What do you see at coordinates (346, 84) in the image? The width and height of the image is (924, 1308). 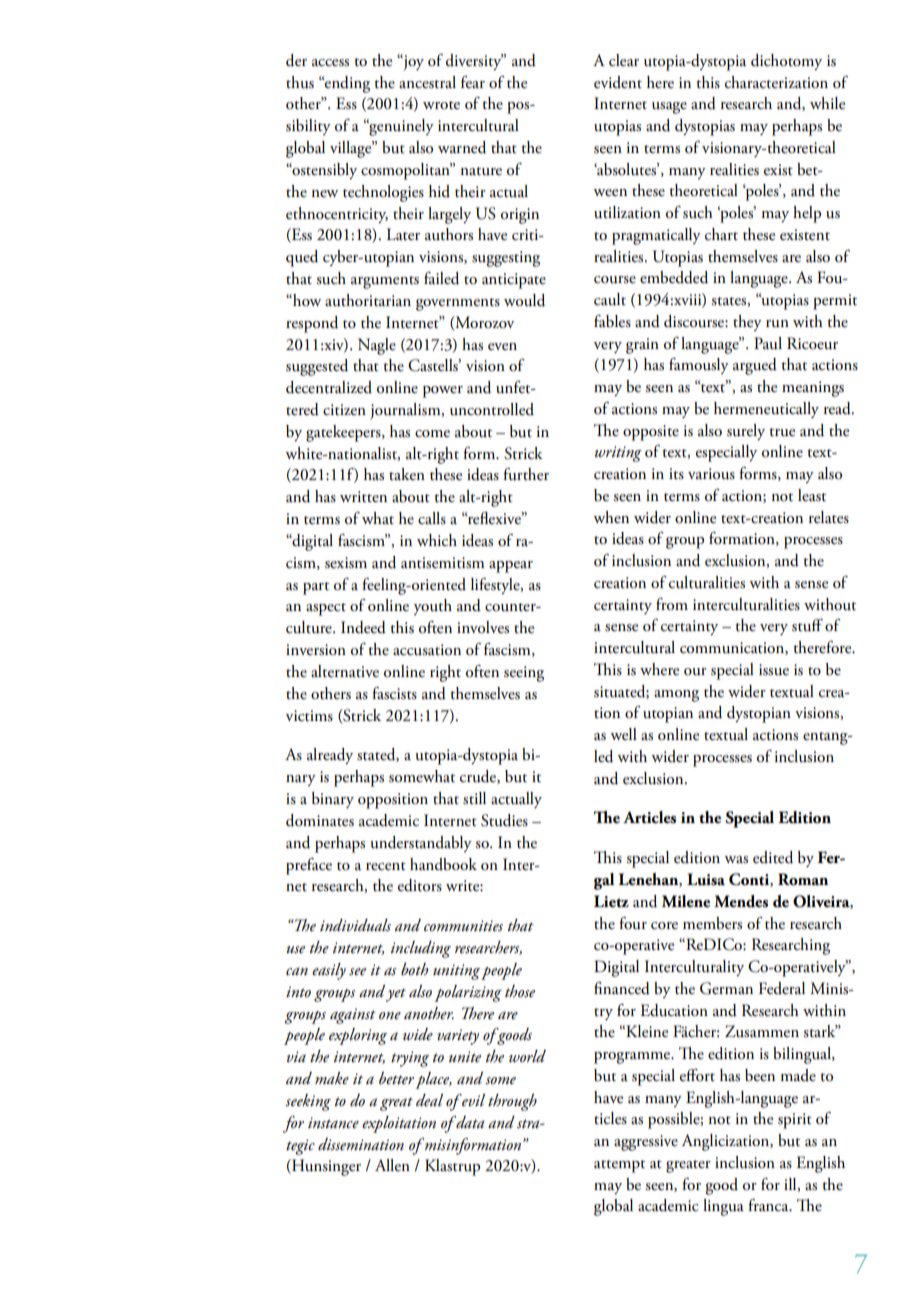 I see `ending` at bounding box center [346, 84].
